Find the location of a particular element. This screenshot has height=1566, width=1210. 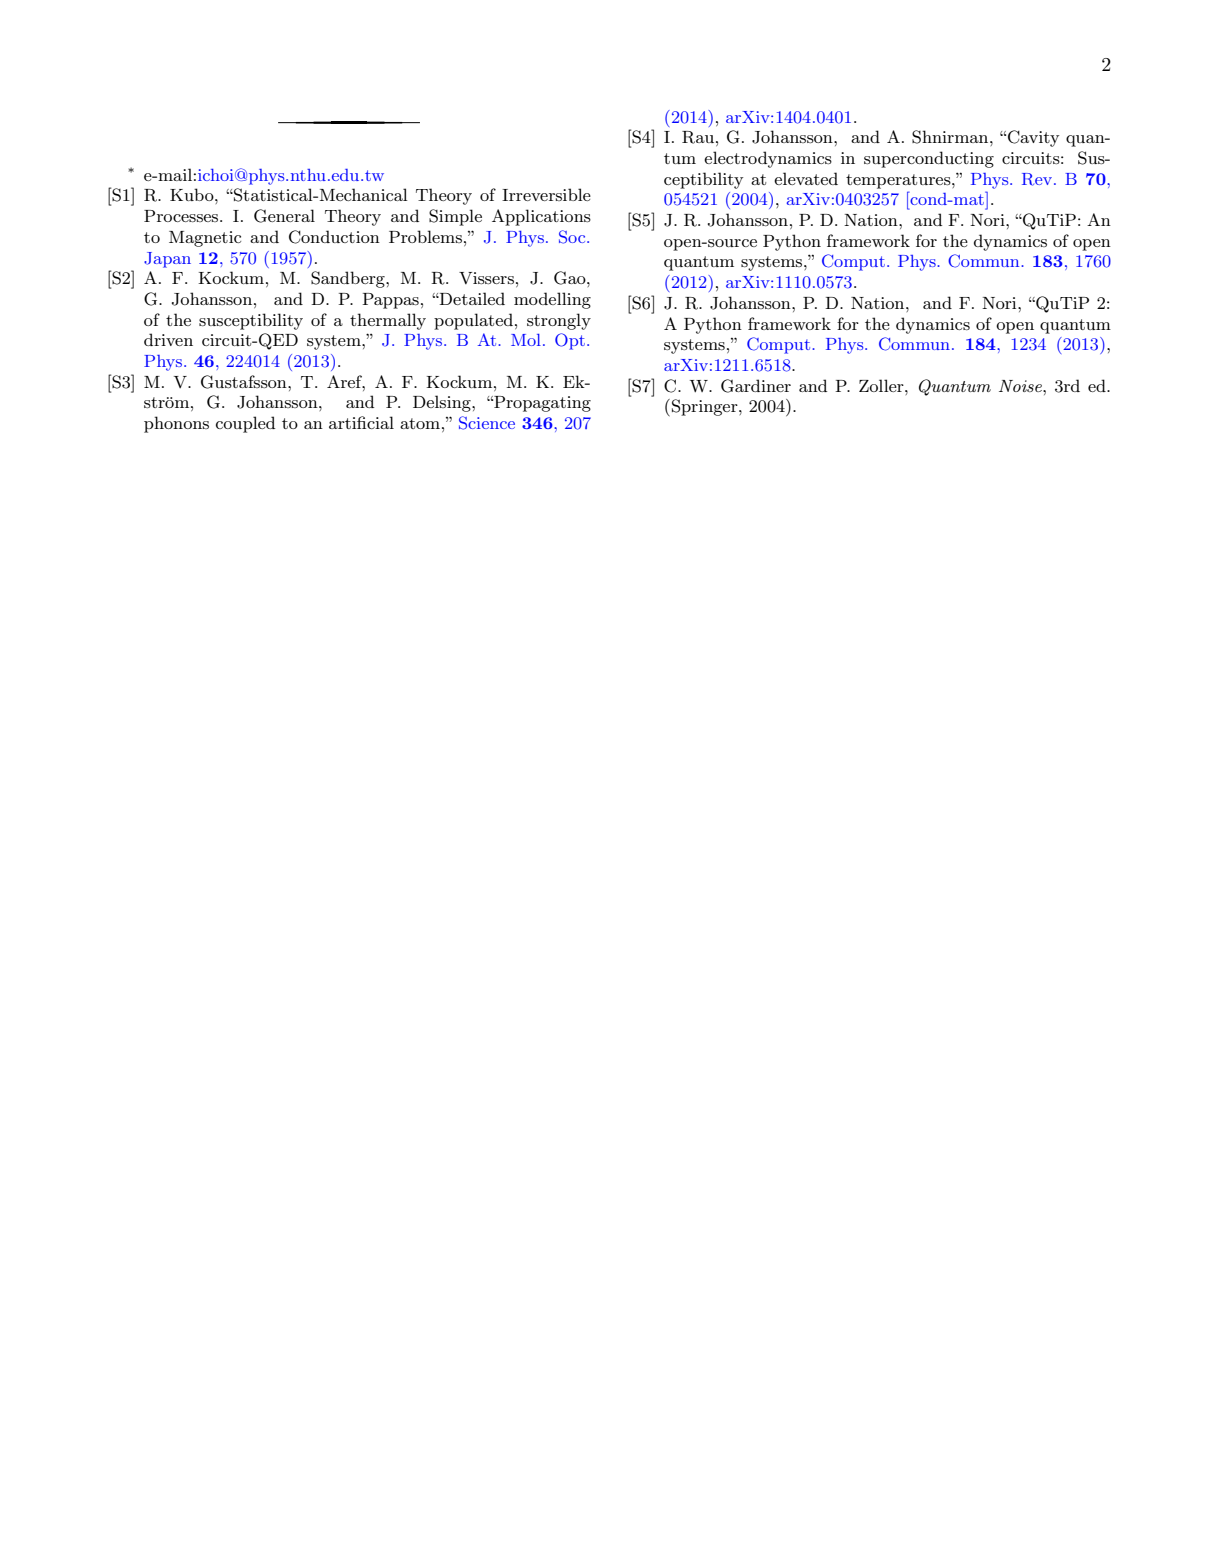

coupled is located at coordinates (245, 424).
